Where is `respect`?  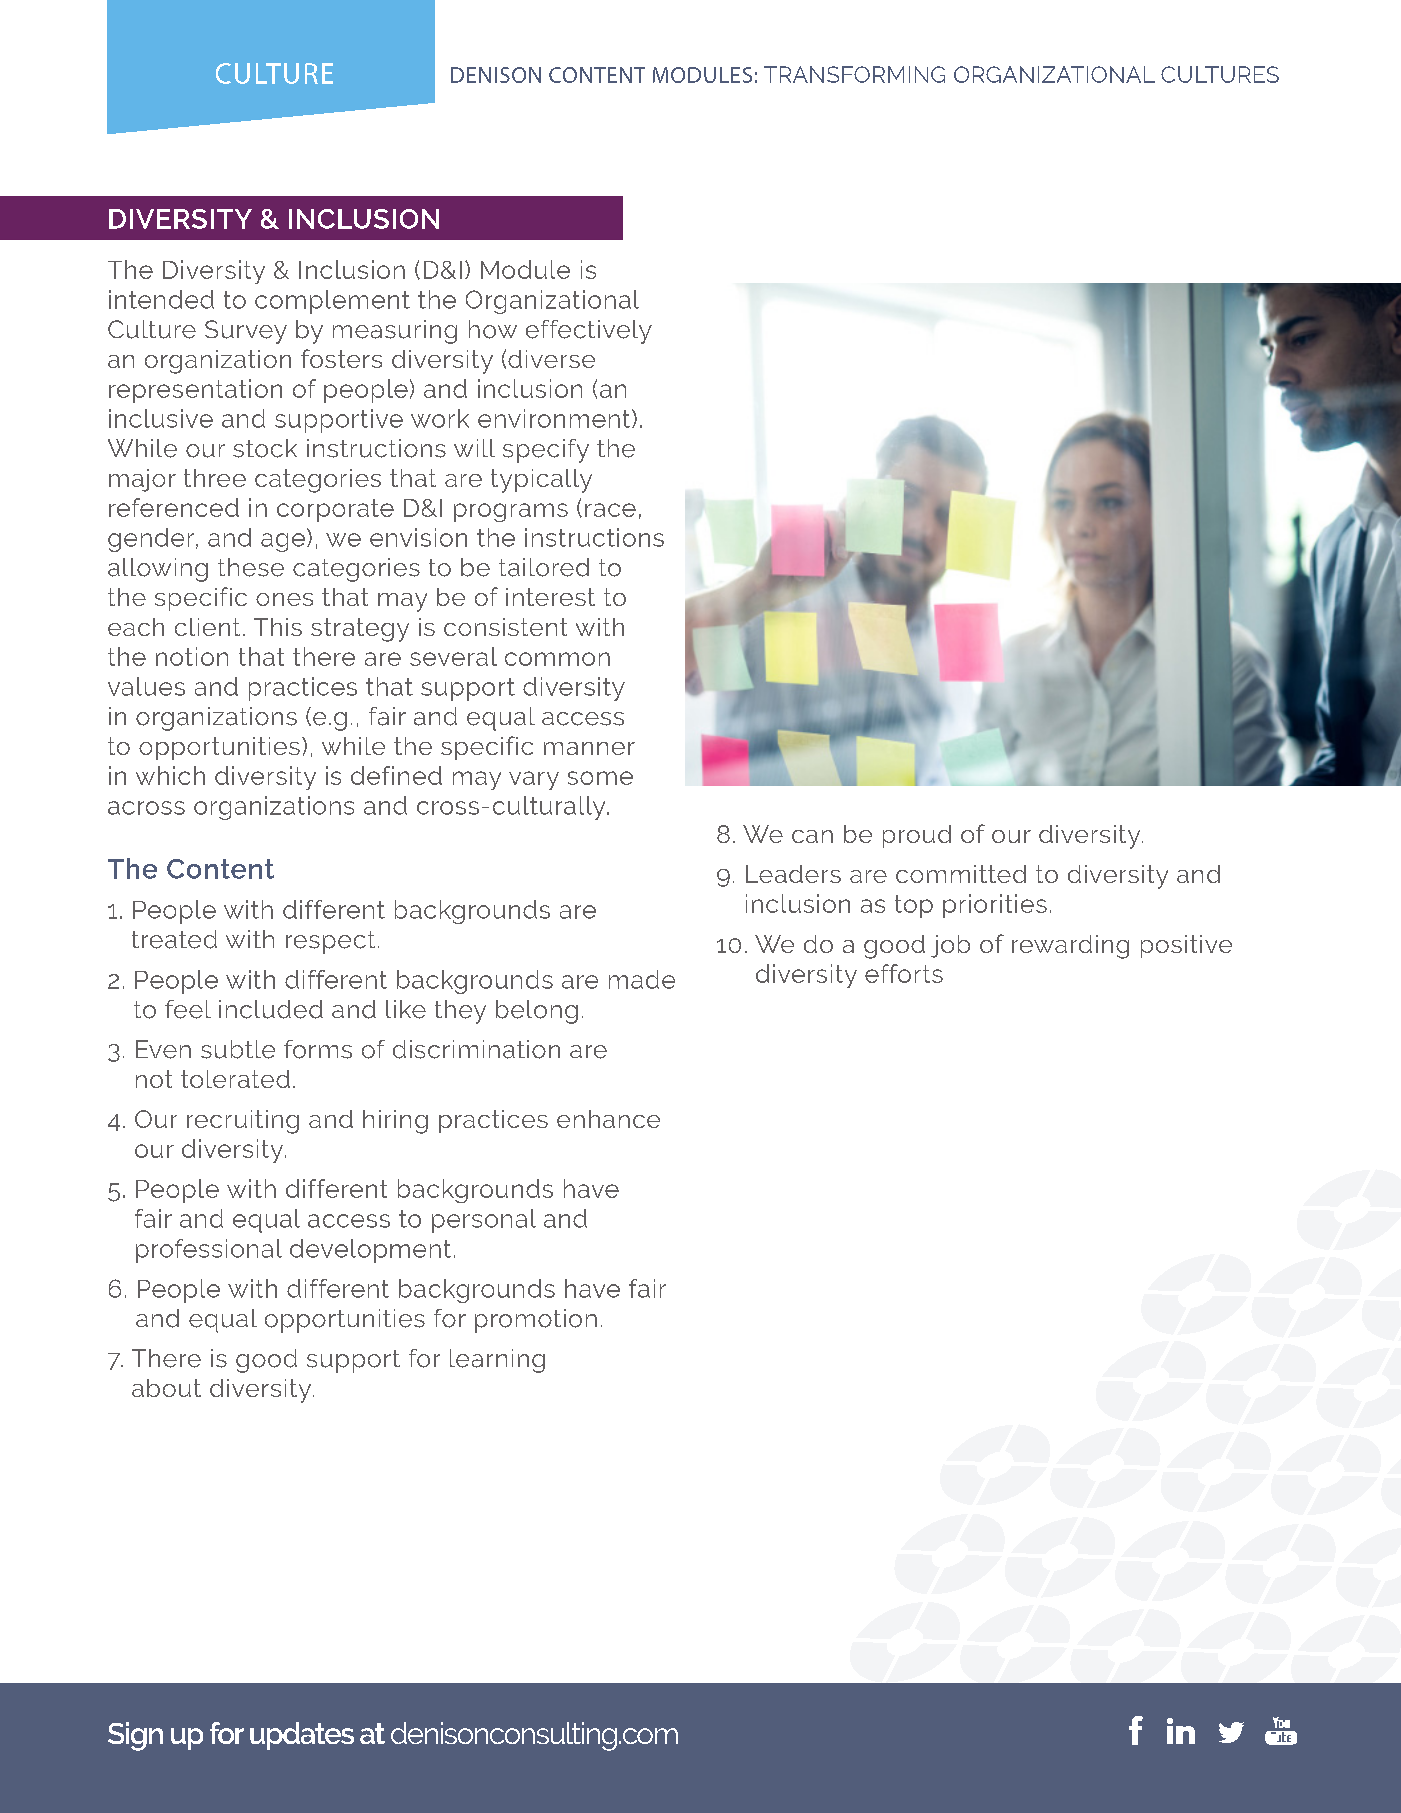
respect is located at coordinates (330, 942).
